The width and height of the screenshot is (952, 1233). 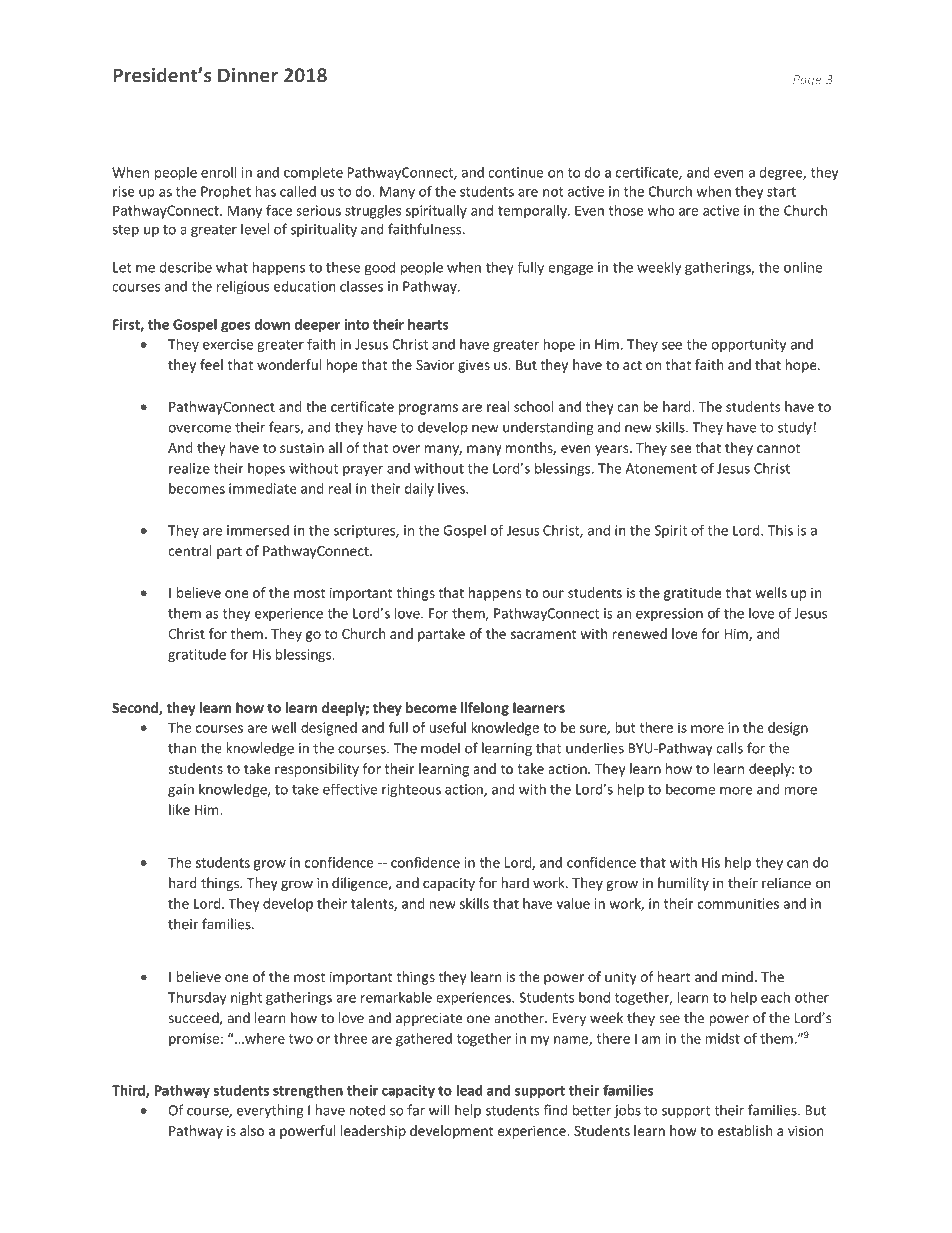 I want to click on also, so click(x=252, y=1130).
